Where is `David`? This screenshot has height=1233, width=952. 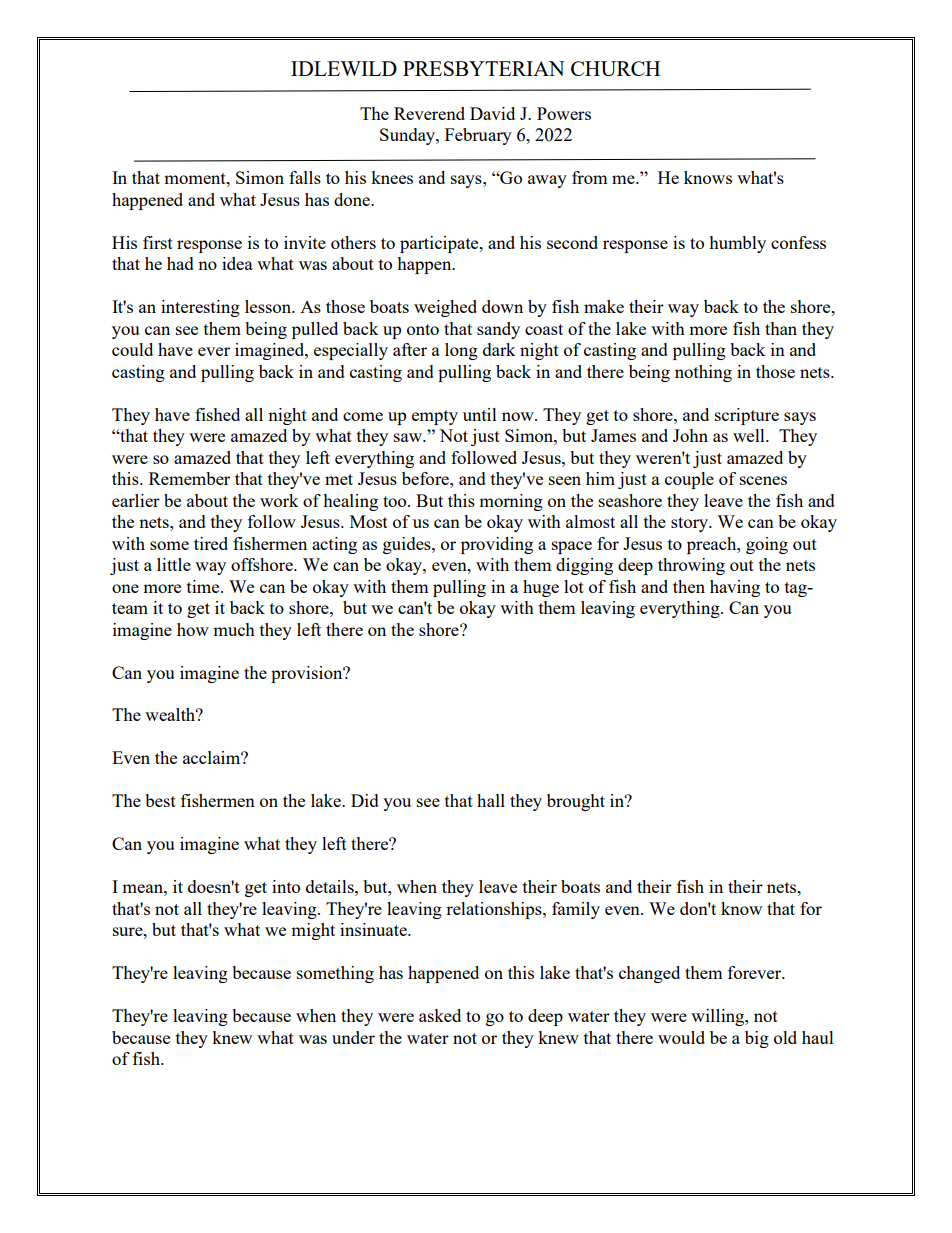
David is located at coordinates (492, 113).
